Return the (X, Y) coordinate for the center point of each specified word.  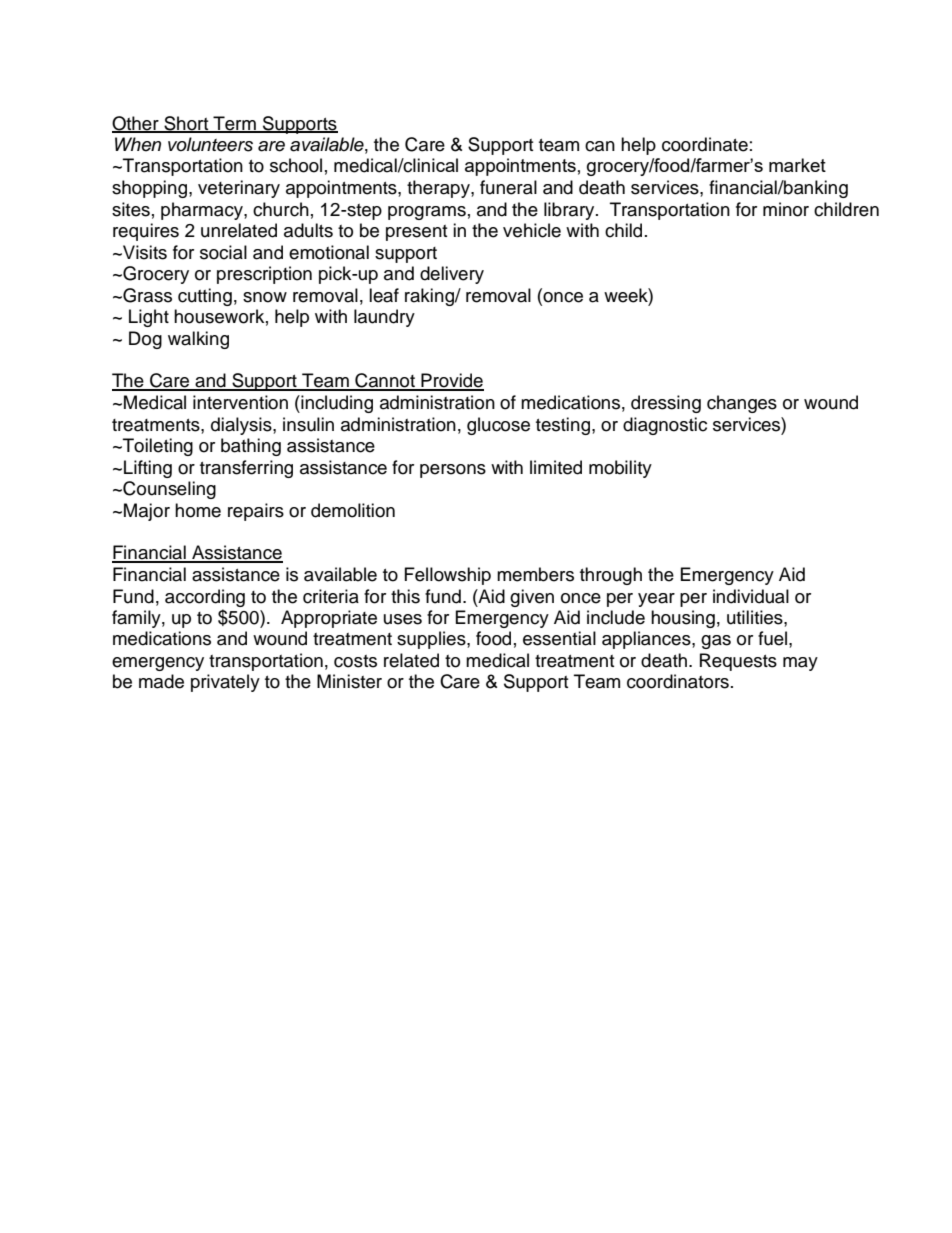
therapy (439, 189)
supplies (432, 640)
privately (225, 683)
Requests (738, 662)
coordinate (705, 144)
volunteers (210, 144)
